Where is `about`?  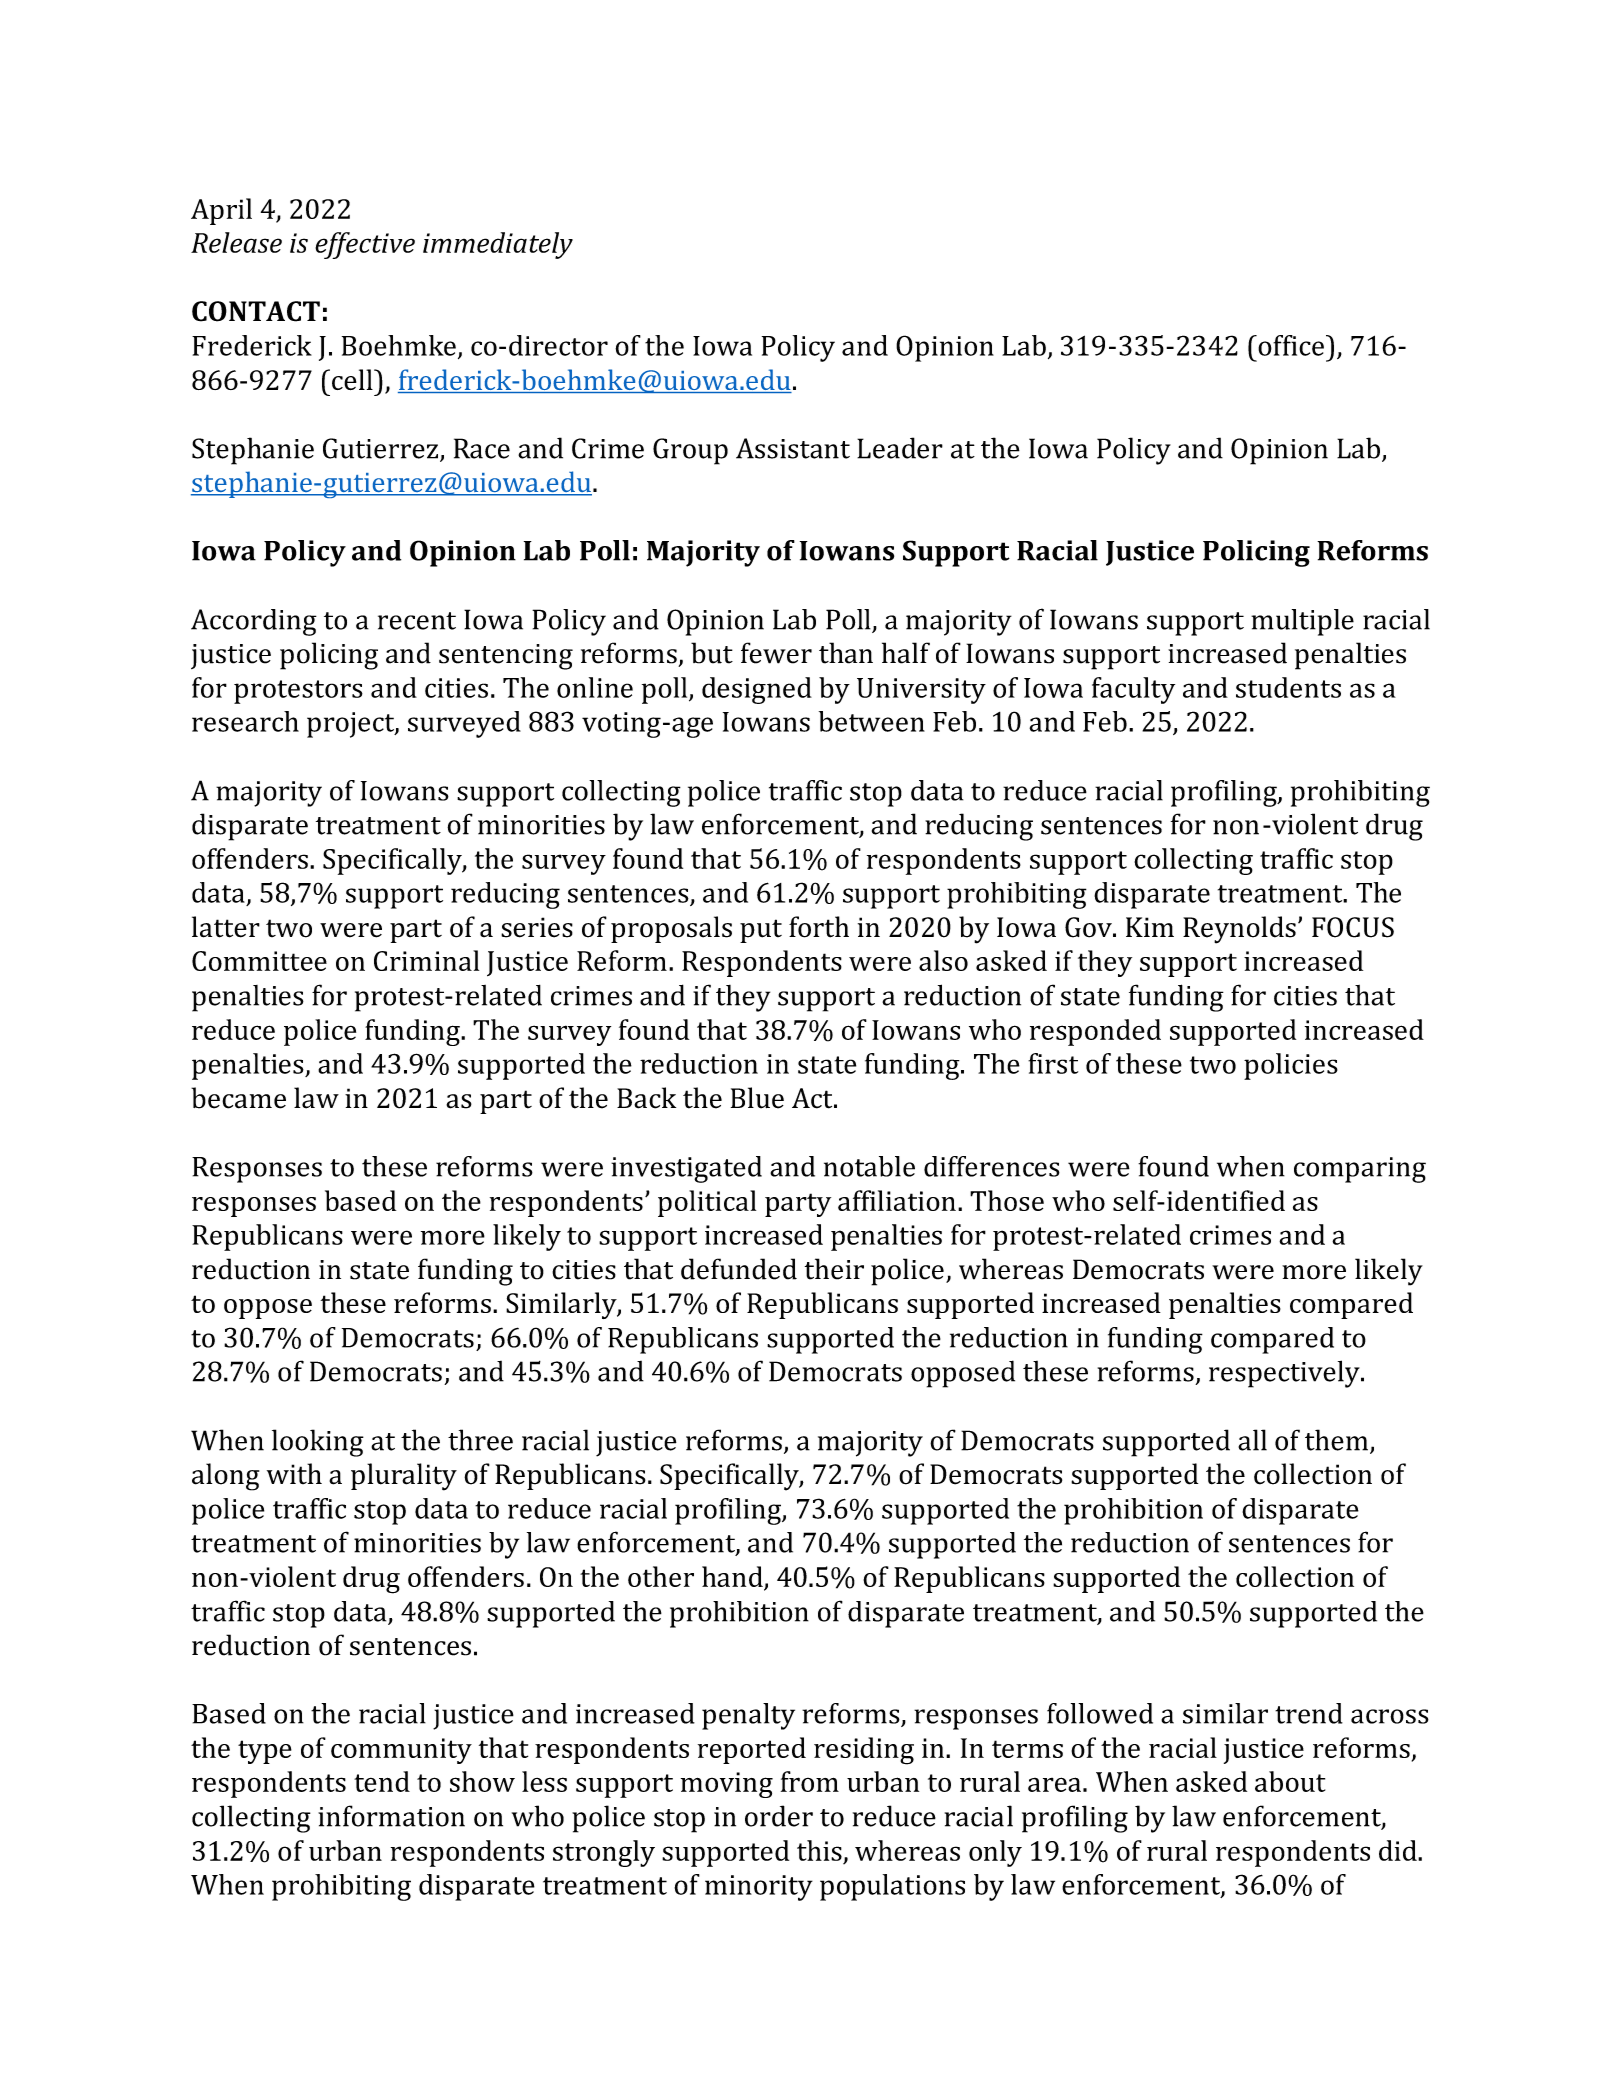
about is located at coordinates (1290, 1781).
